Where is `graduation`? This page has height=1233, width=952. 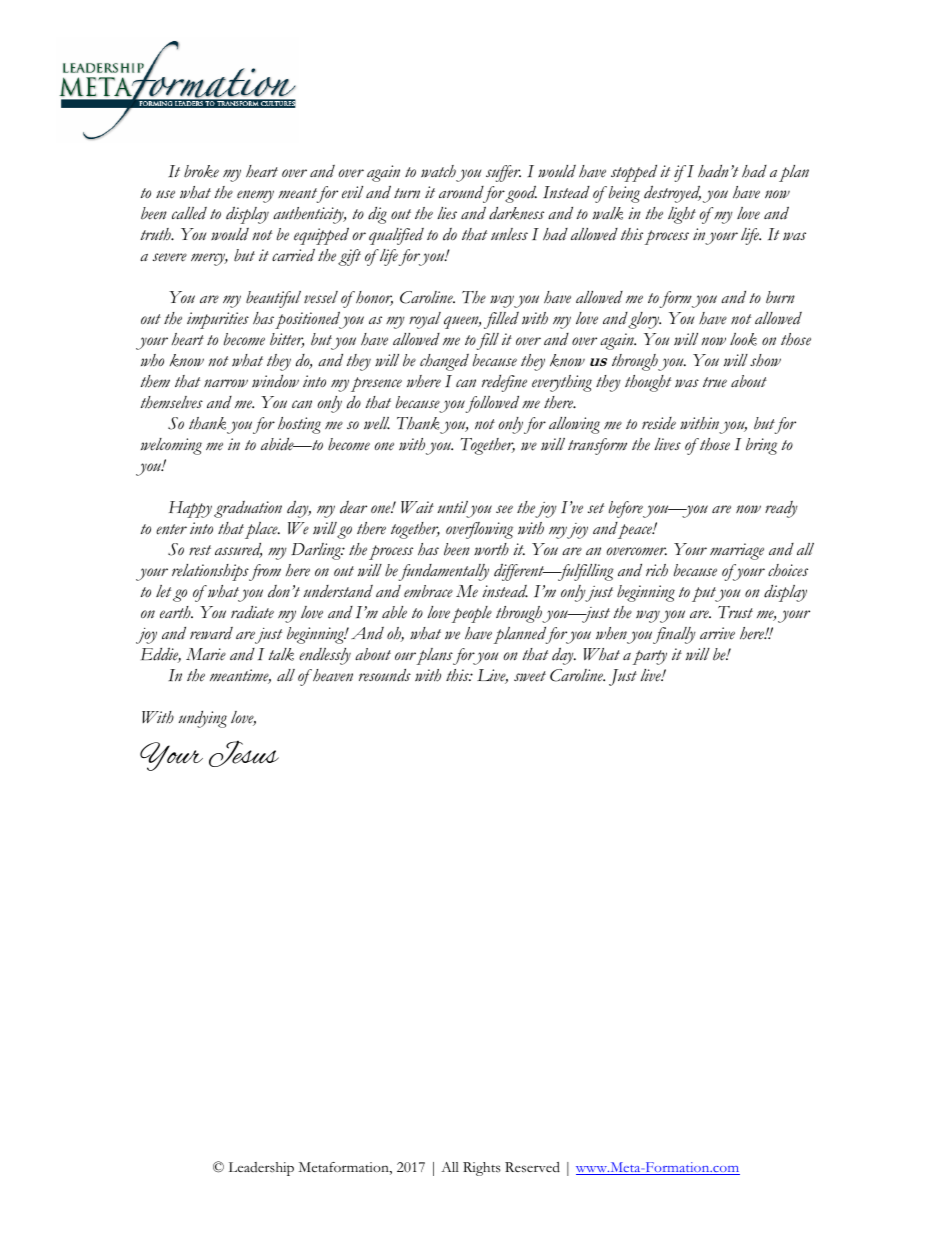
graduation is located at coordinates (248, 509).
